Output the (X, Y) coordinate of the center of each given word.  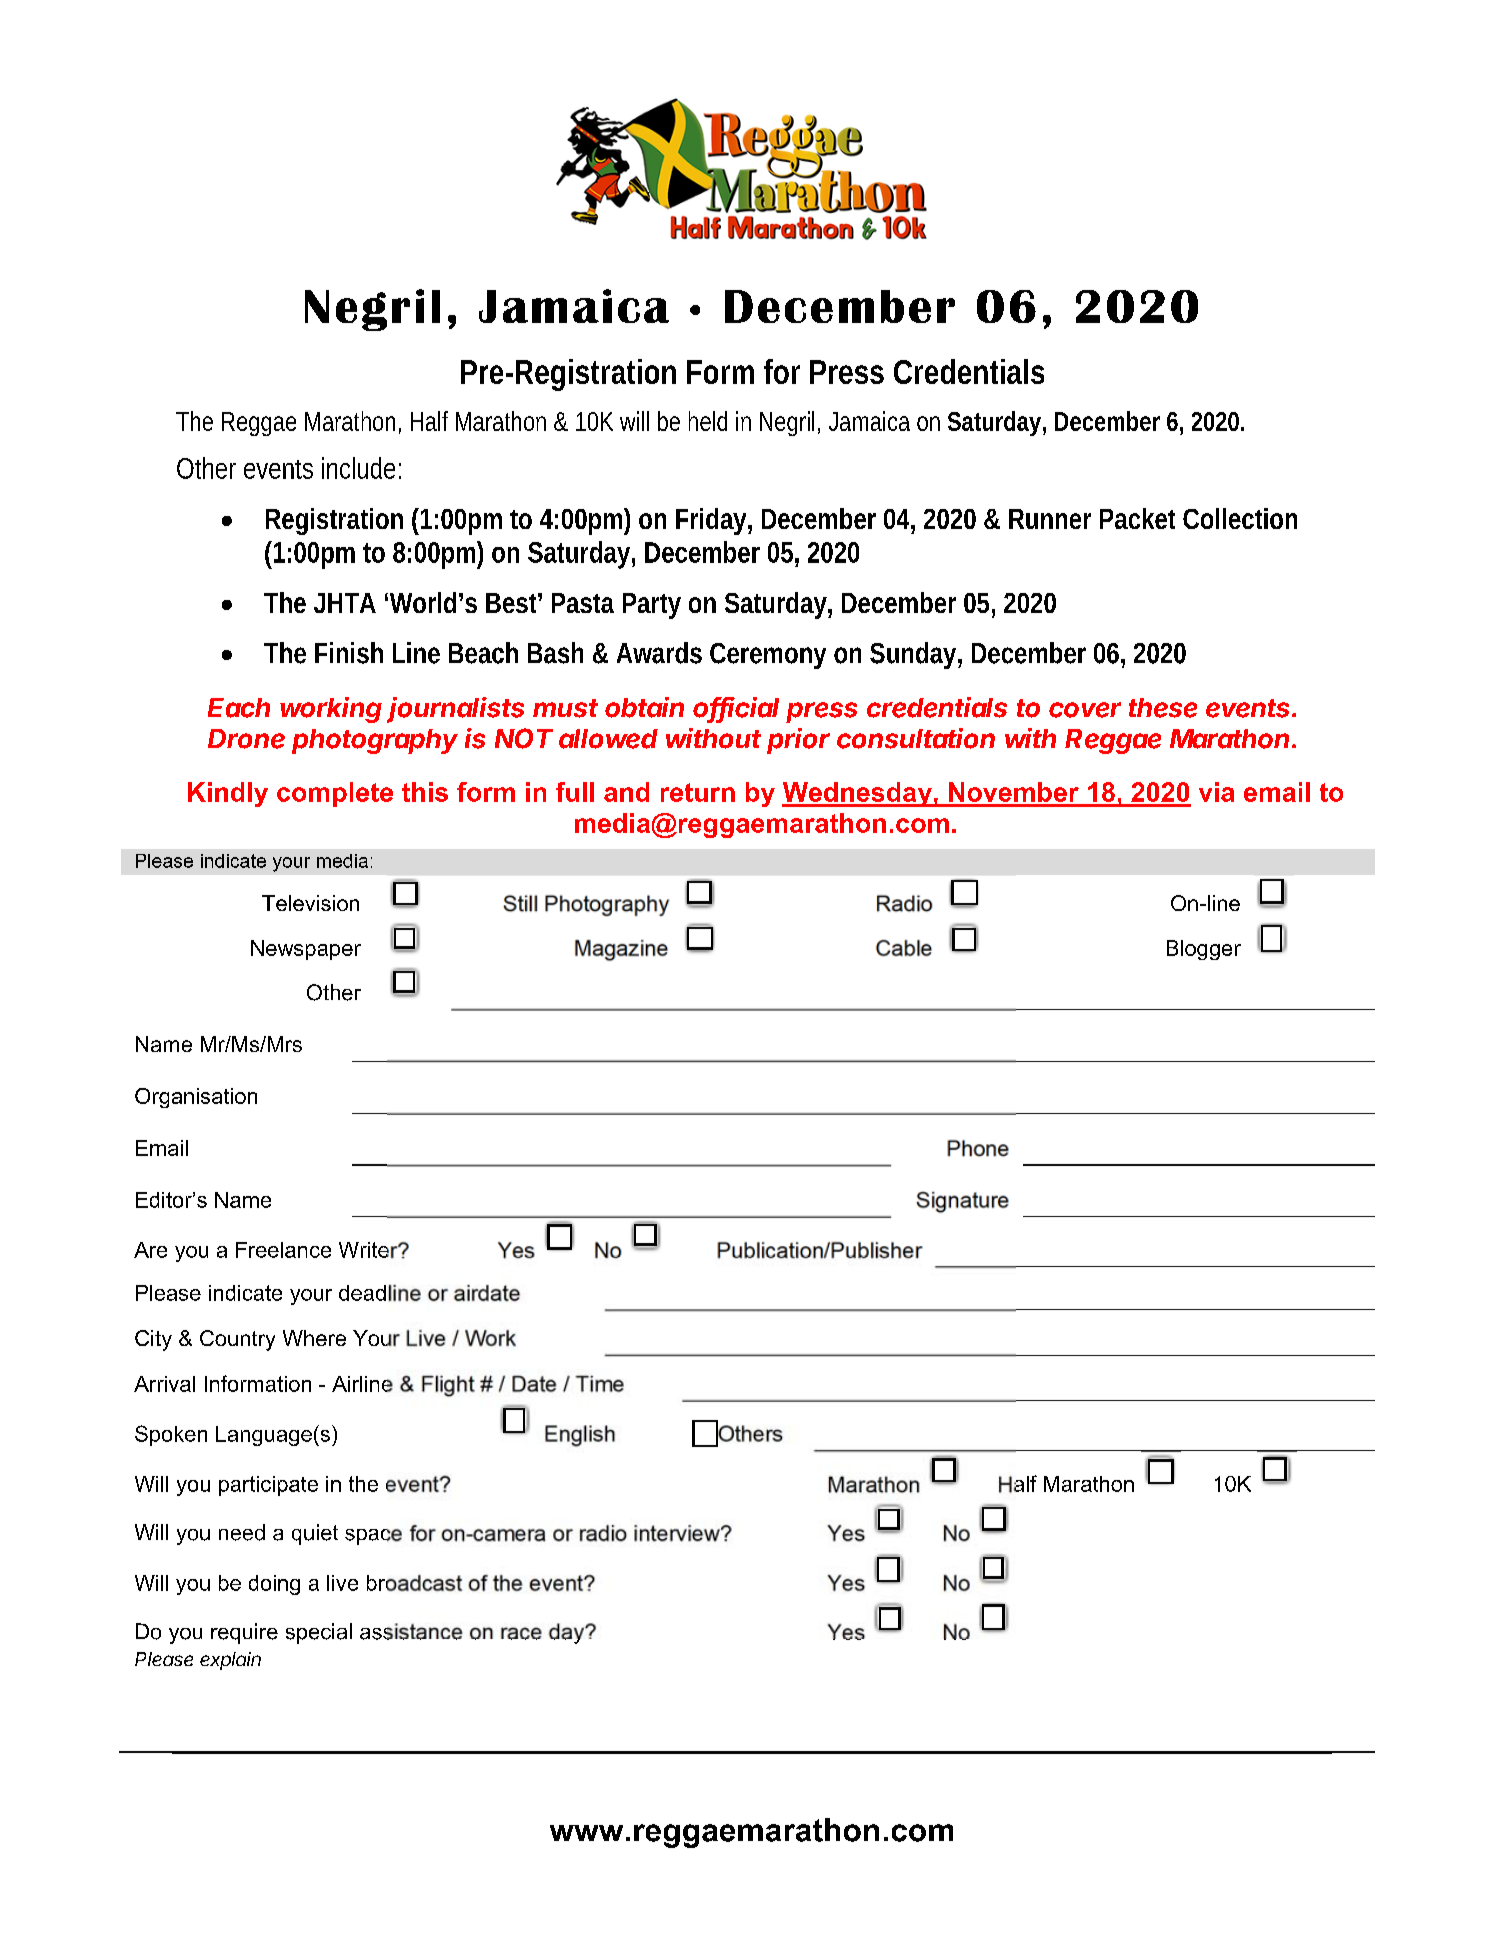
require (244, 1633)
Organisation (196, 1098)
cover (1085, 710)
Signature (962, 1202)
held (708, 421)
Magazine (621, 950)
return (698, 792)
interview (678, 1533)
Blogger (1204, 950)
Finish (349, 653)
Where (314, 1338)
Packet (1137, 518)
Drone (246, 739)
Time (599, 1383)
